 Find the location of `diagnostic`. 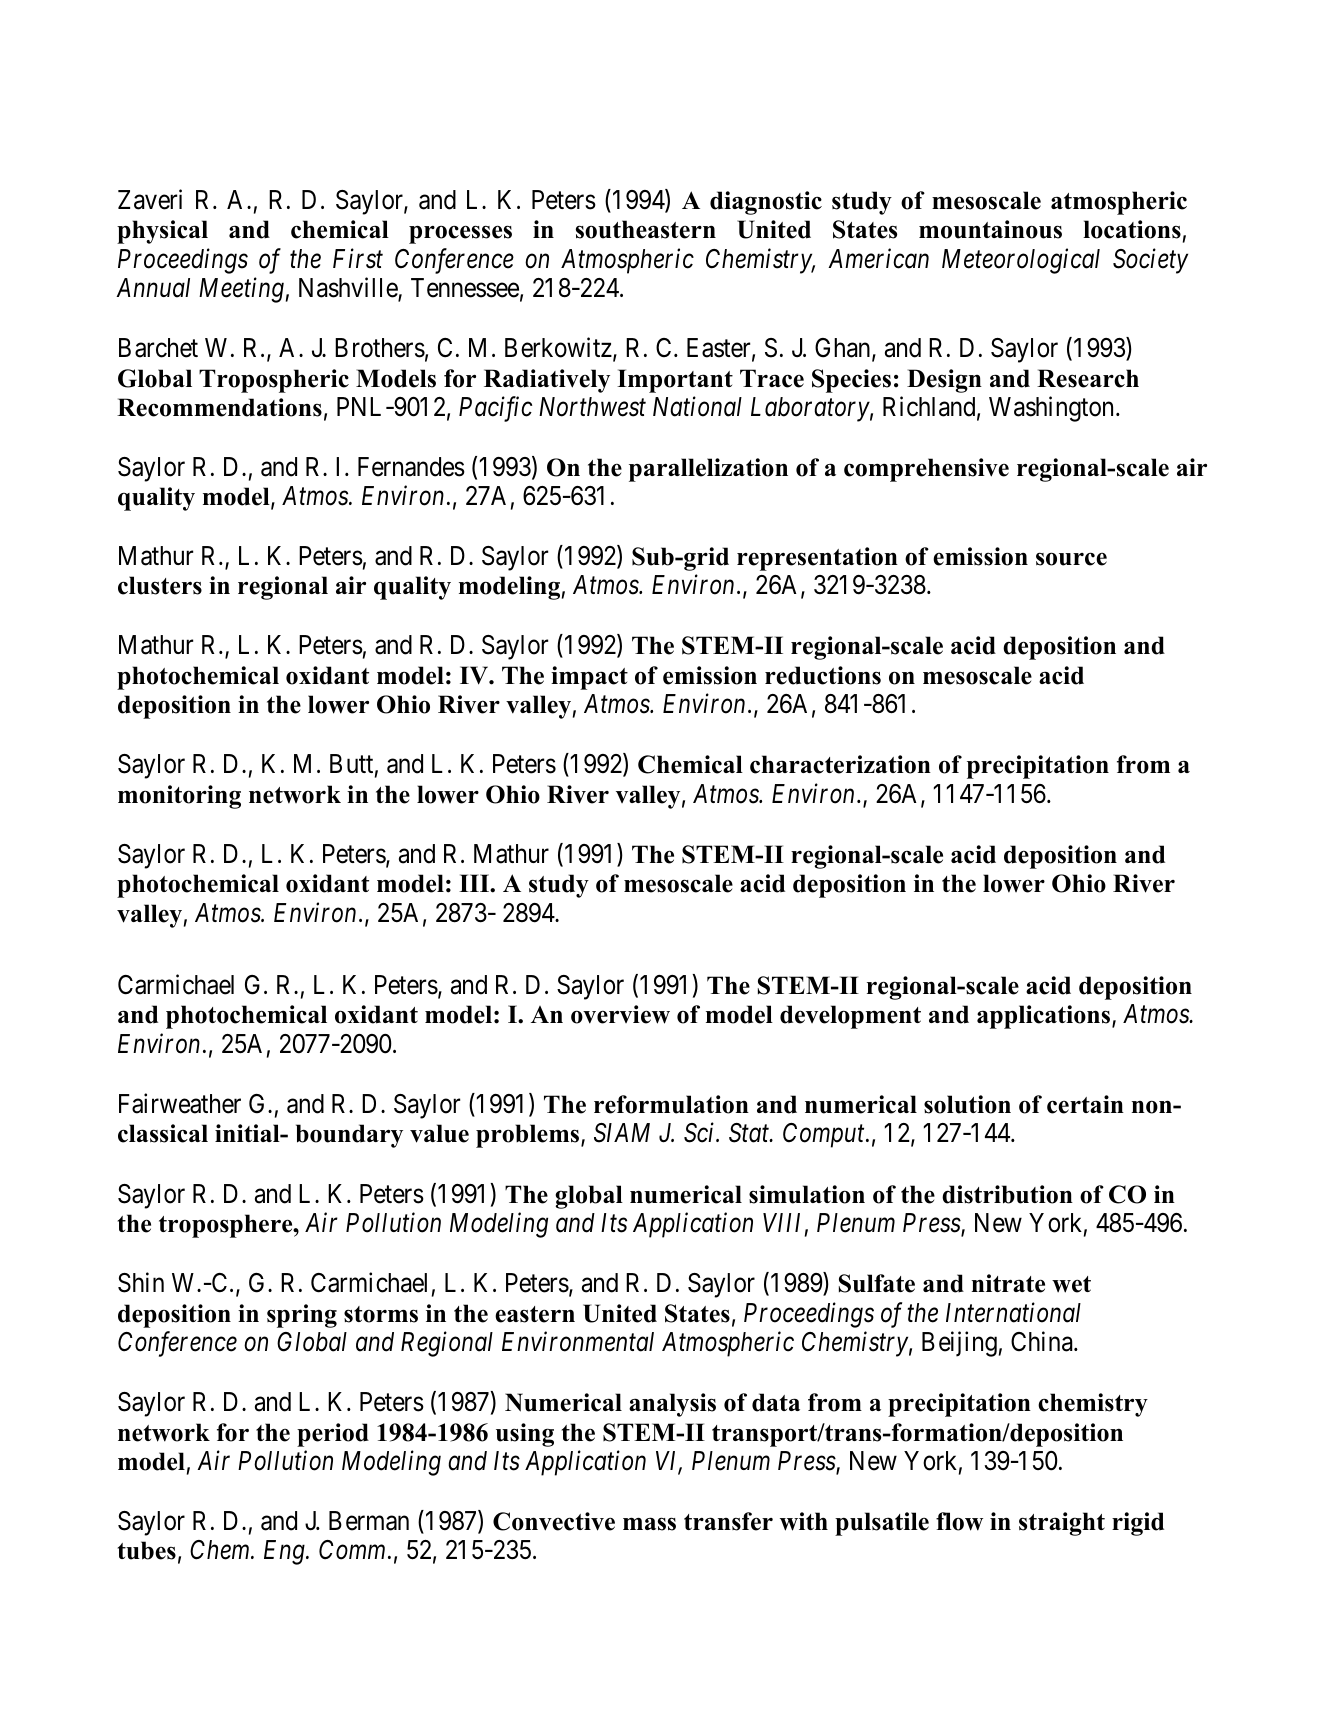

diagnostic is located at coordinates (766, 203).
